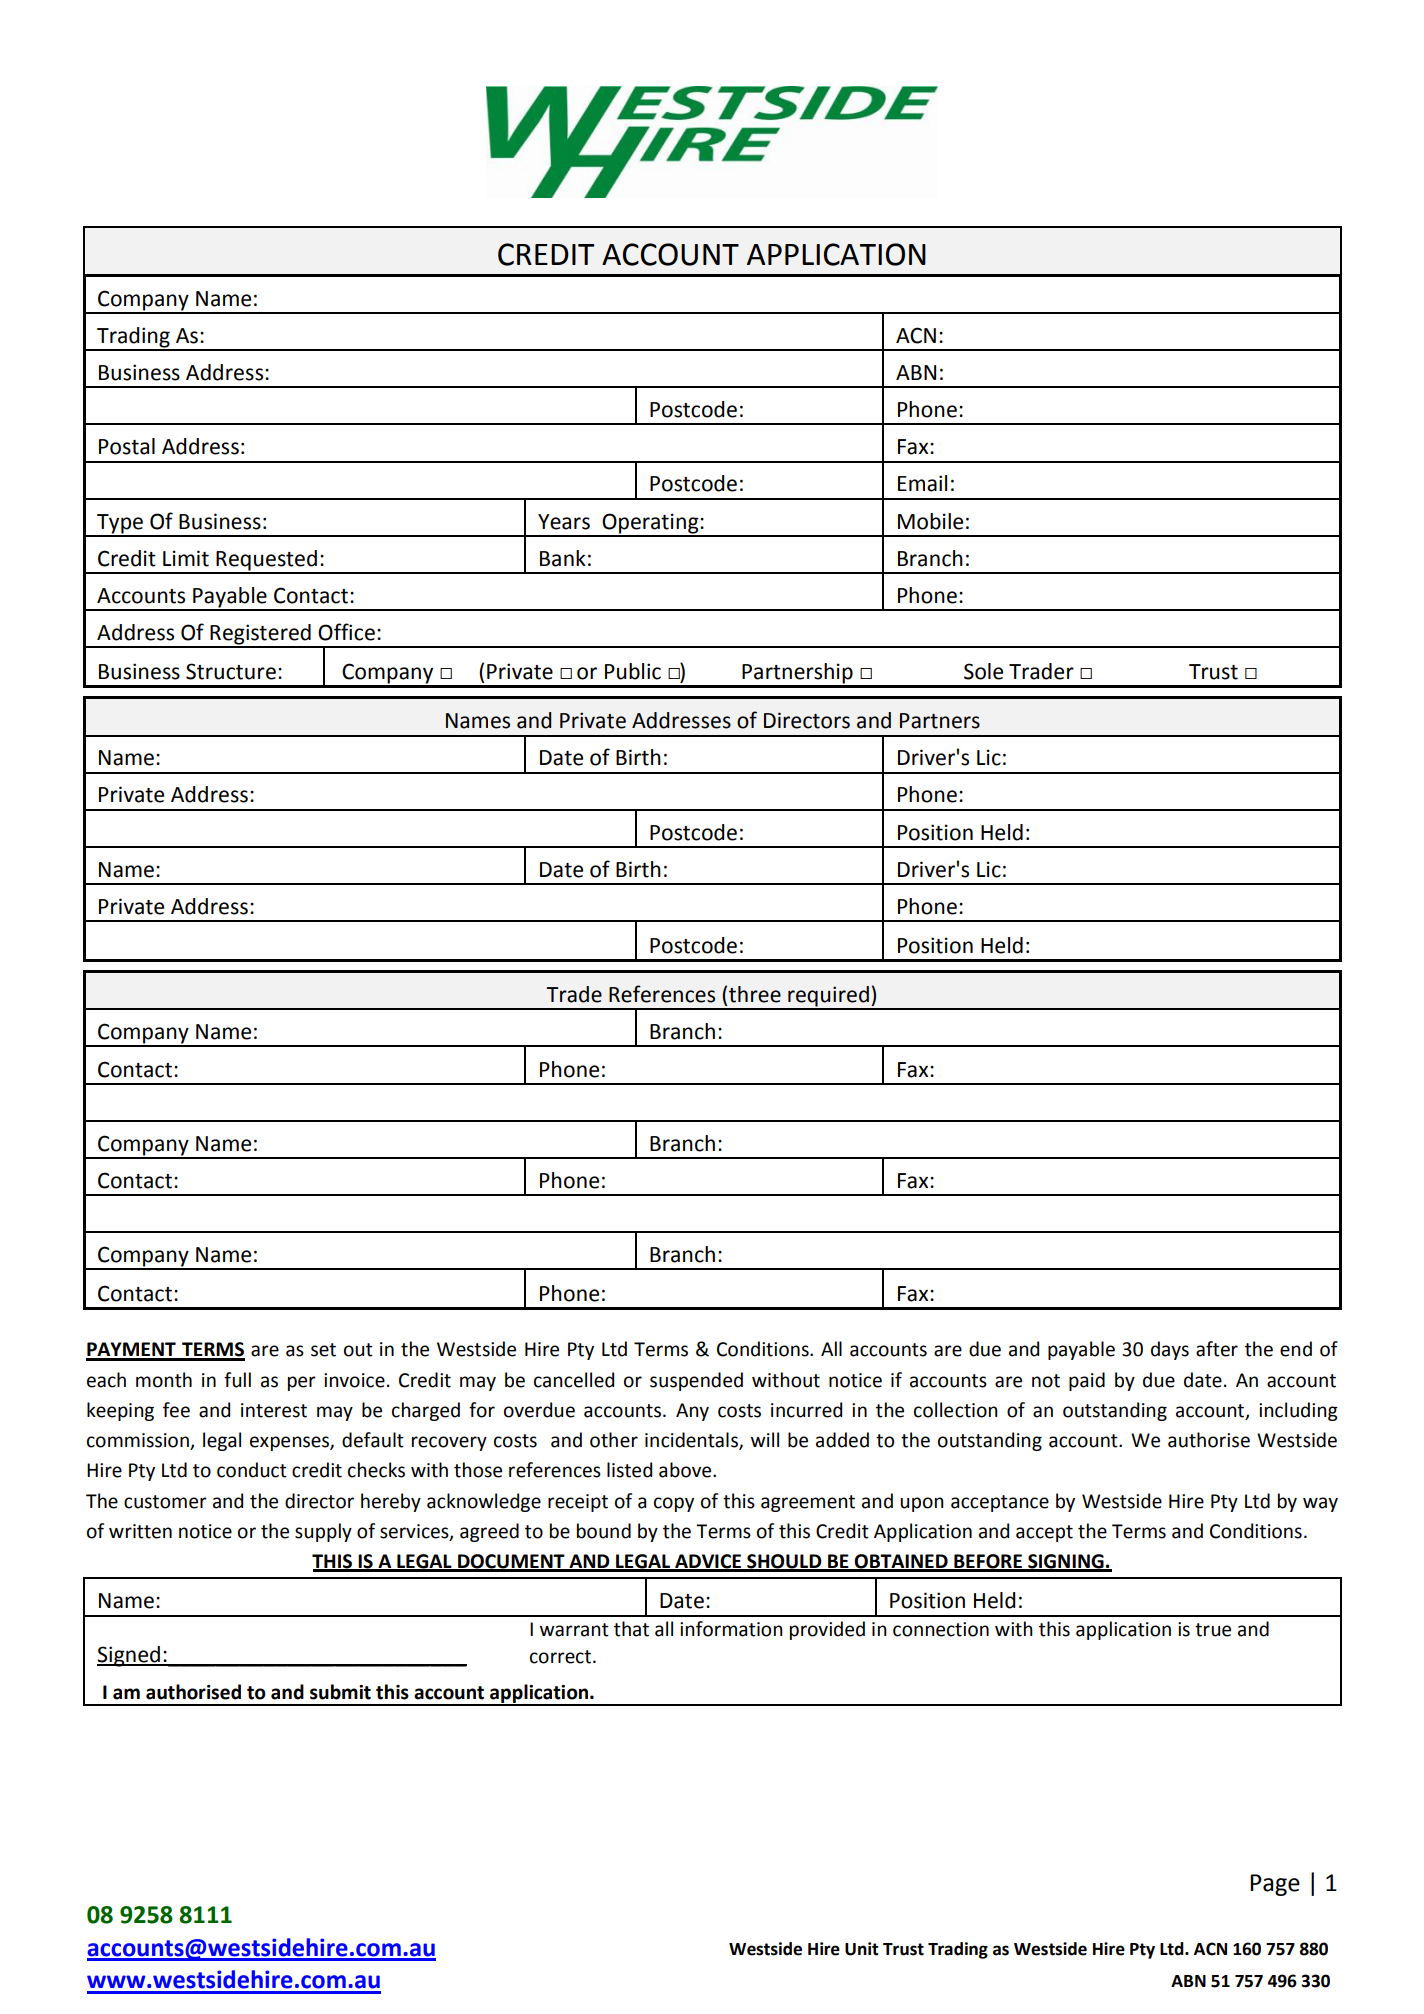  I want to click on Structure, so click(231, 671).
